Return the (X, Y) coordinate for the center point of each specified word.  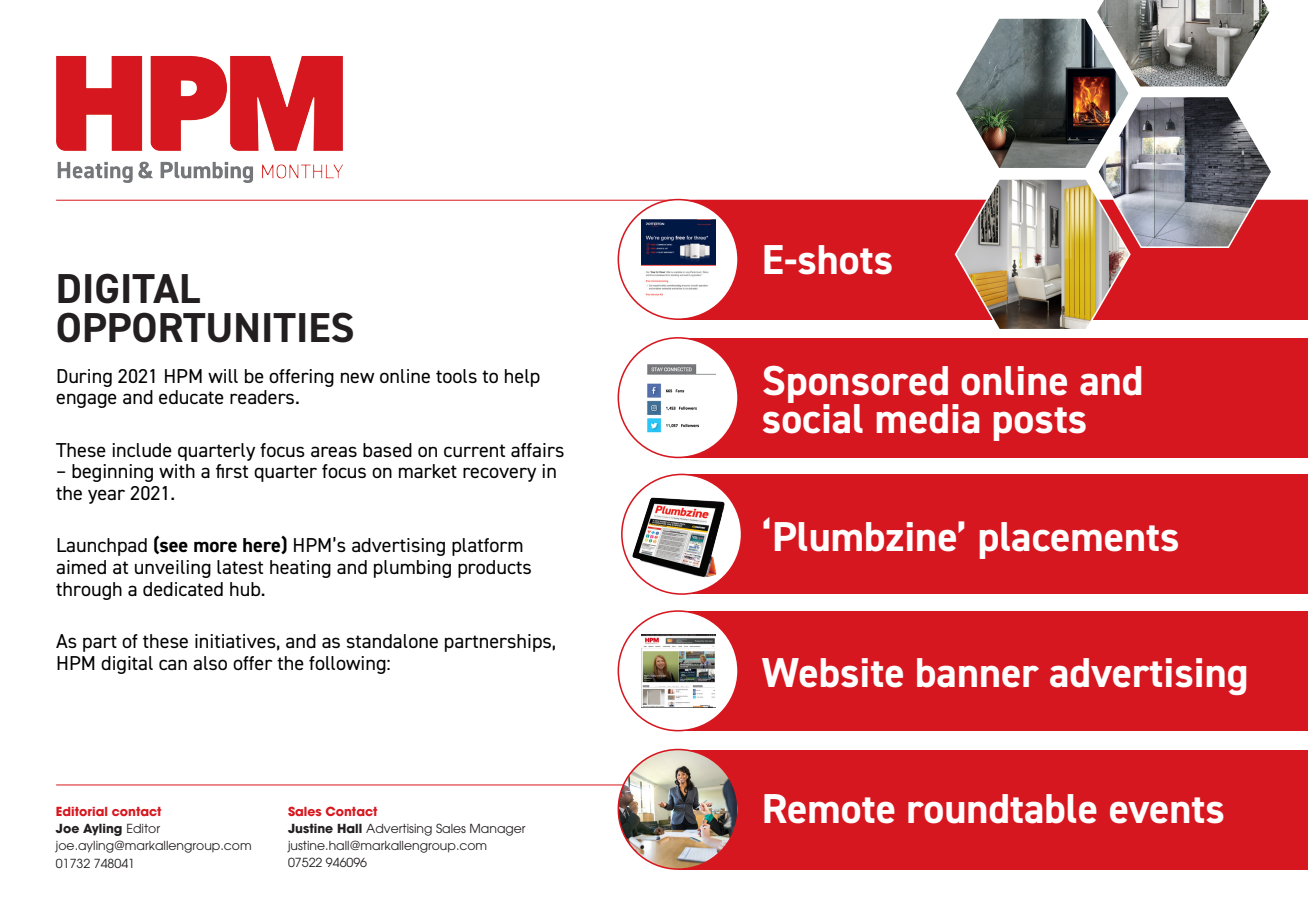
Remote (829, 809)
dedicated (183, 589)
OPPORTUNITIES (205, 327)
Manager (498, 830)
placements (1079, 540)
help (522, 378)
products (494, 569)
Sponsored (855, 385)
